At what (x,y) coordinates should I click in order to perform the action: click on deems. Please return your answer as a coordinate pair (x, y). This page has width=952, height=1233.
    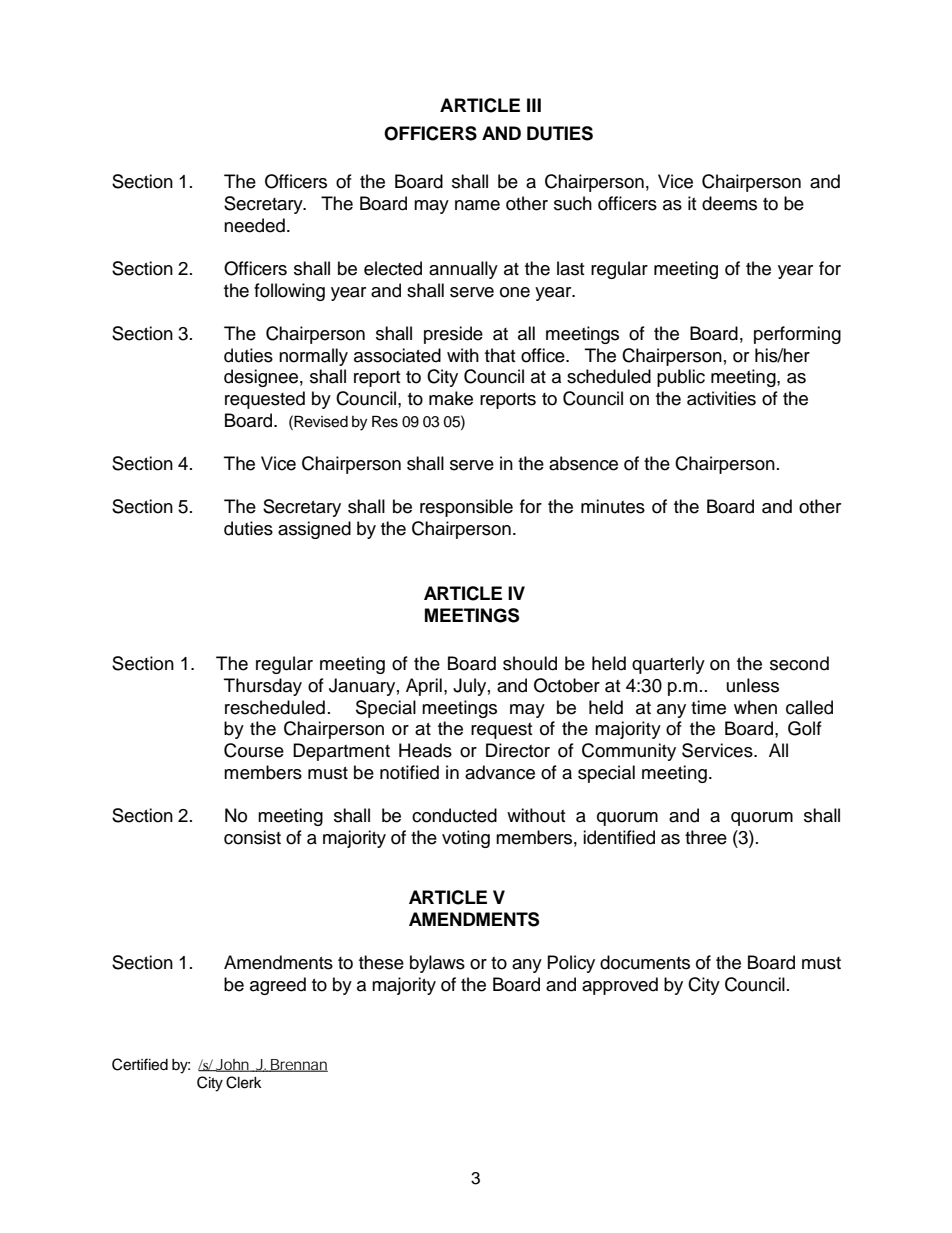
    Looking at the image, I should click on (729, 203).
